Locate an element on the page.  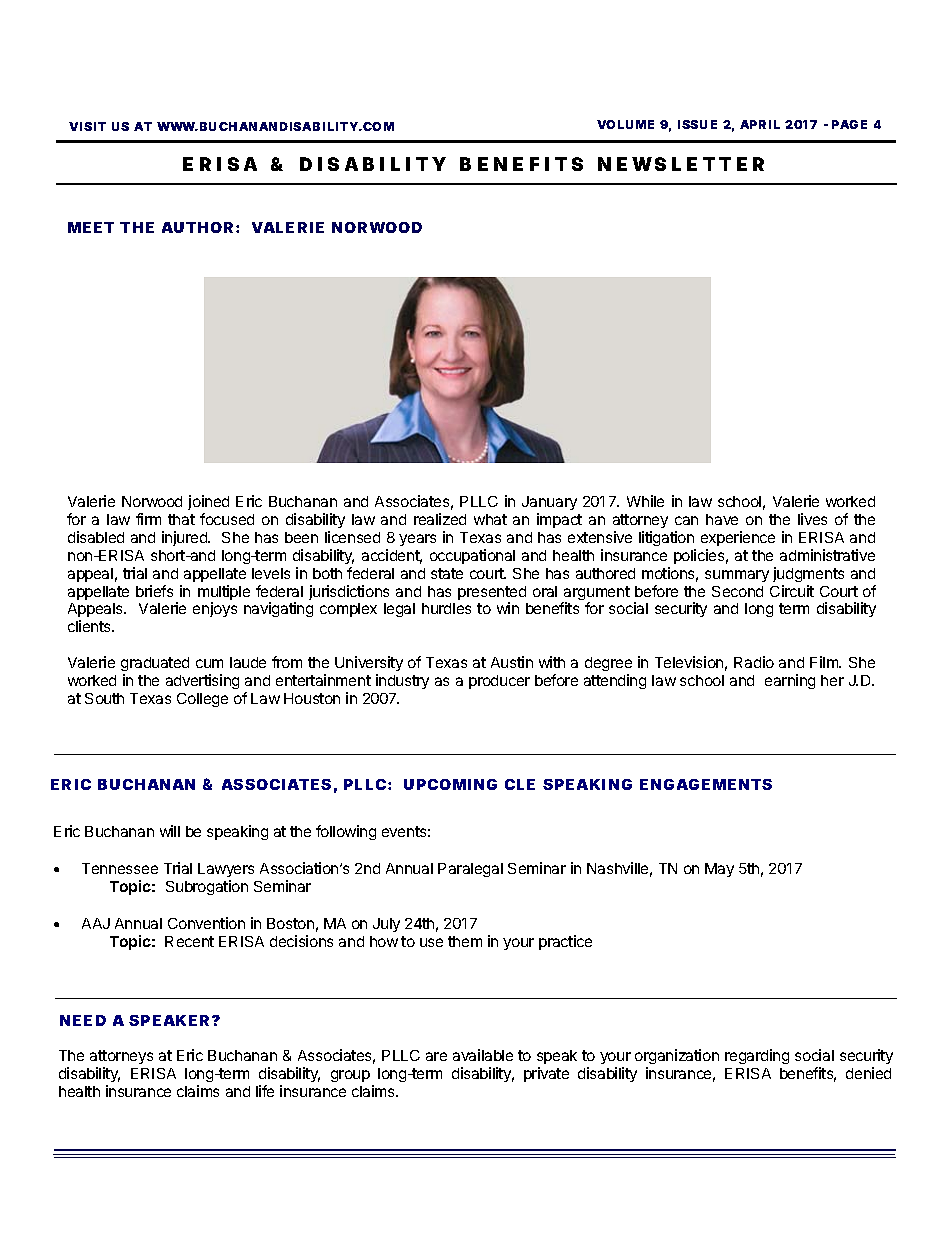
will is located at coordinates (170, 831).
